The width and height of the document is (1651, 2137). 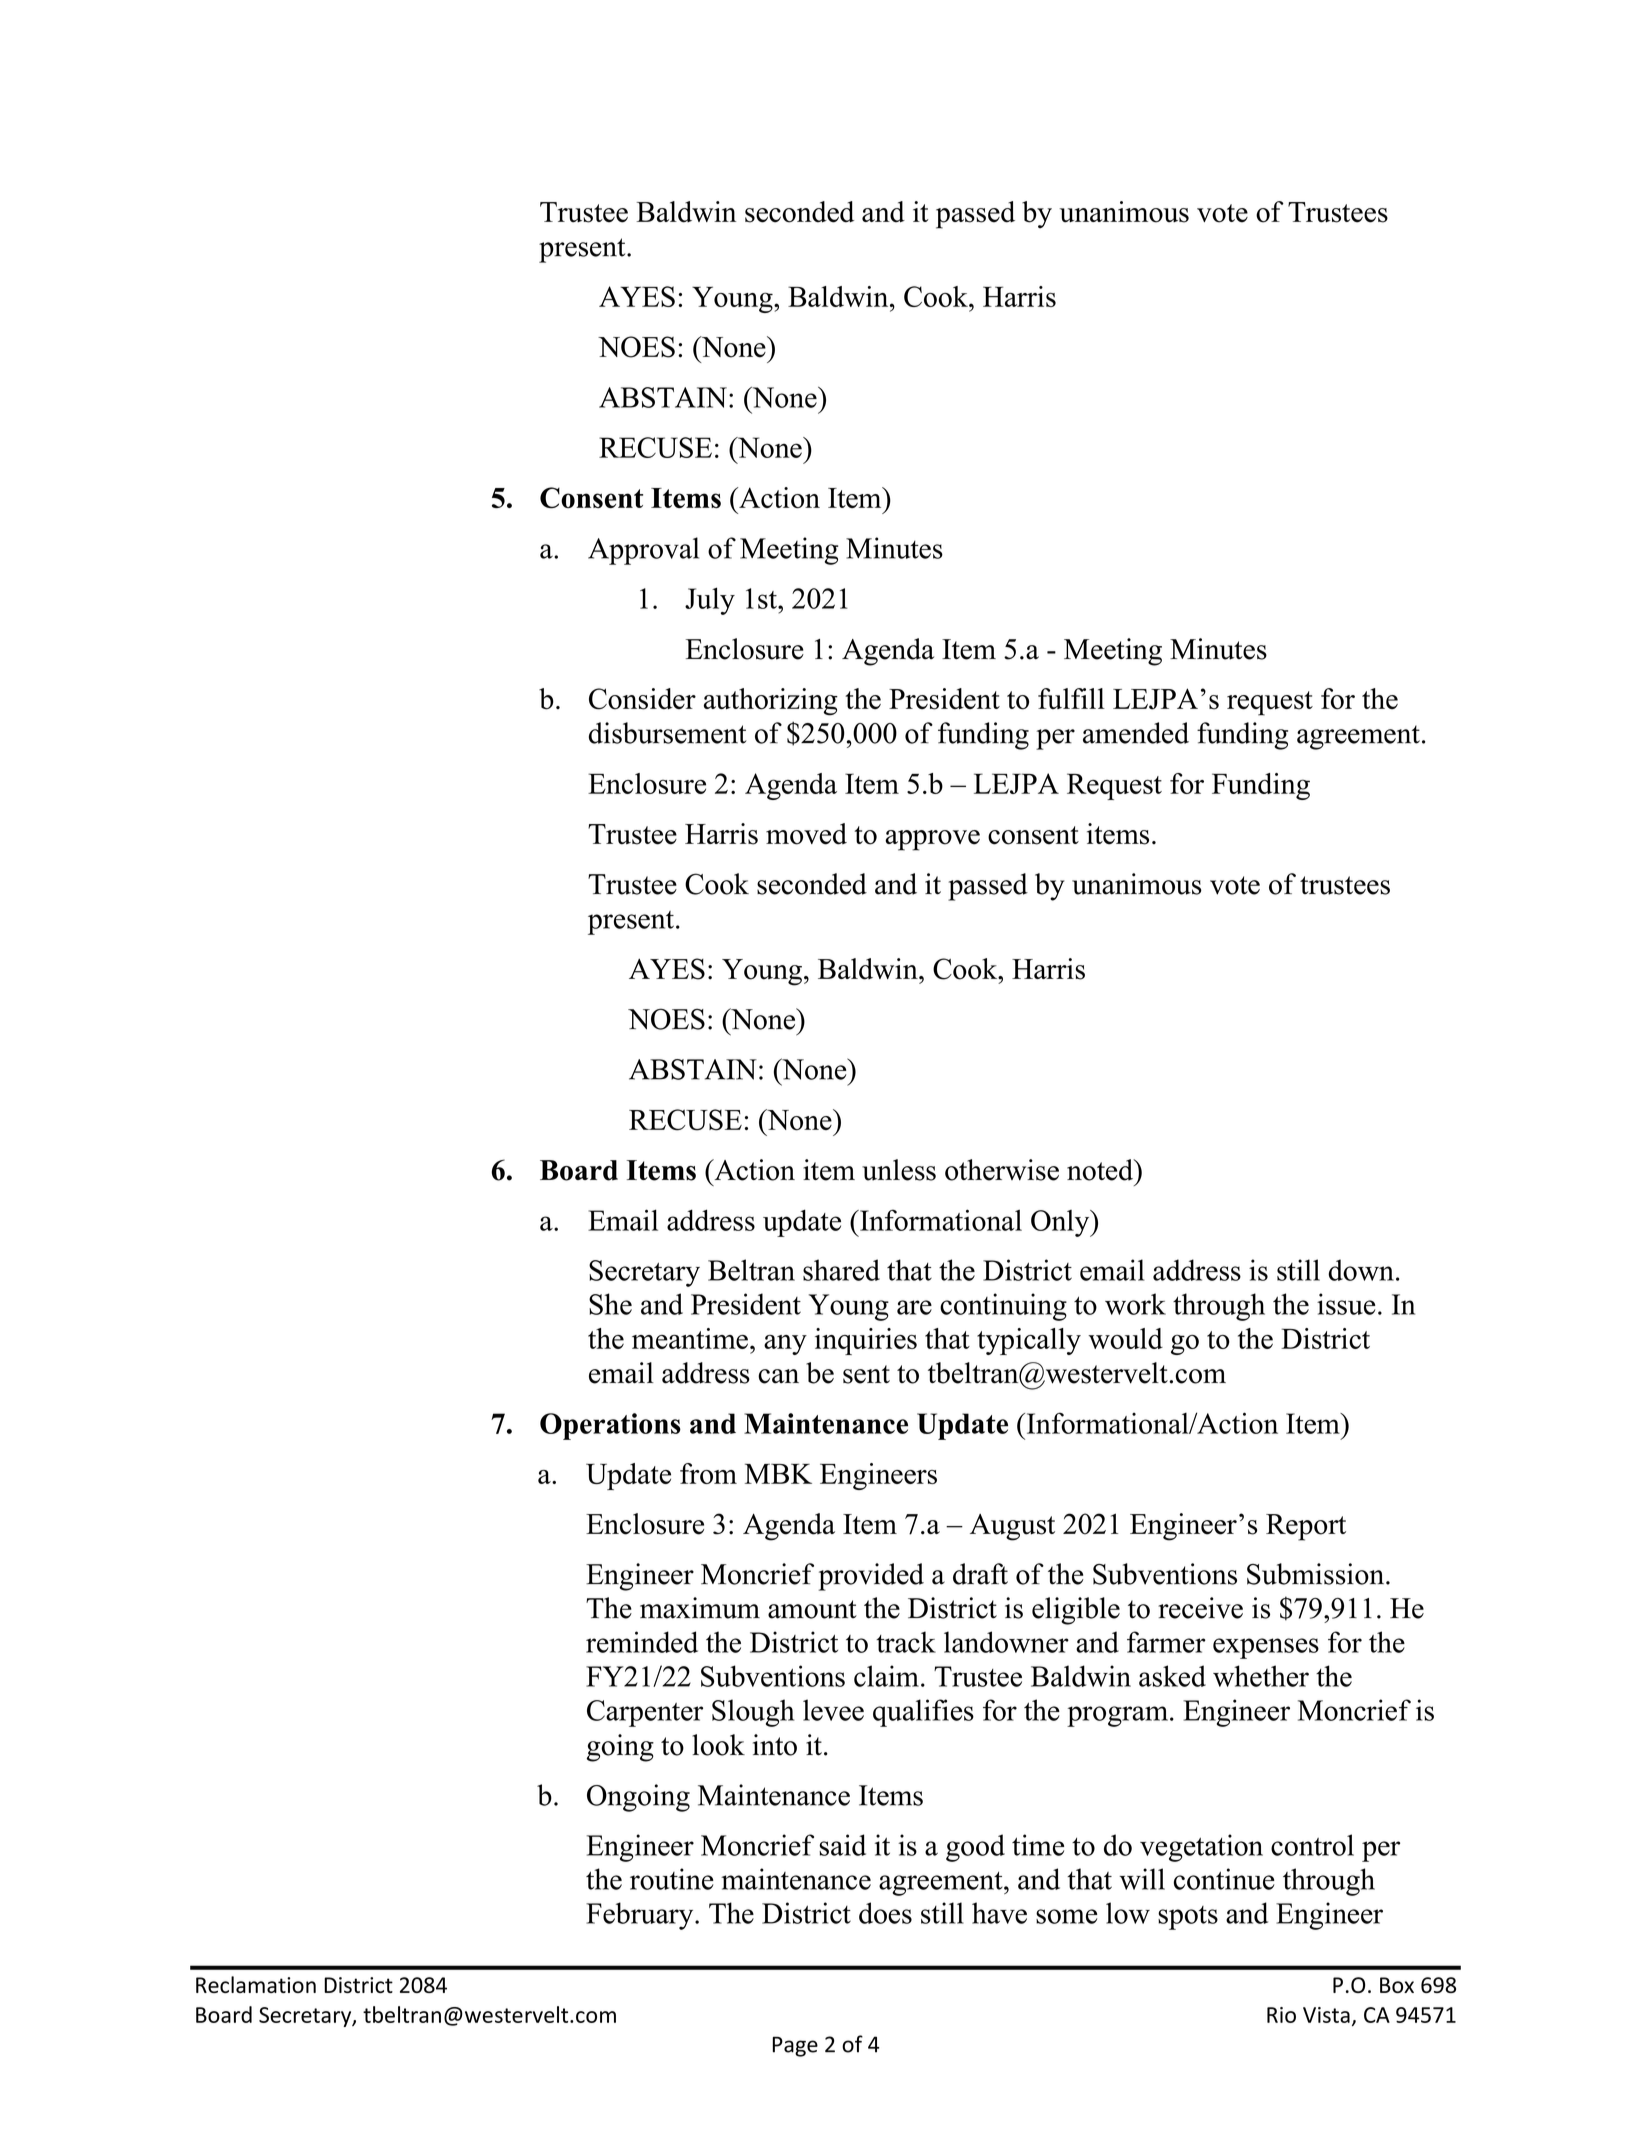 What do you see at coordinates (256, 1984) in the document?
I see `Reclamation` at bounding box center [256, 1984].
